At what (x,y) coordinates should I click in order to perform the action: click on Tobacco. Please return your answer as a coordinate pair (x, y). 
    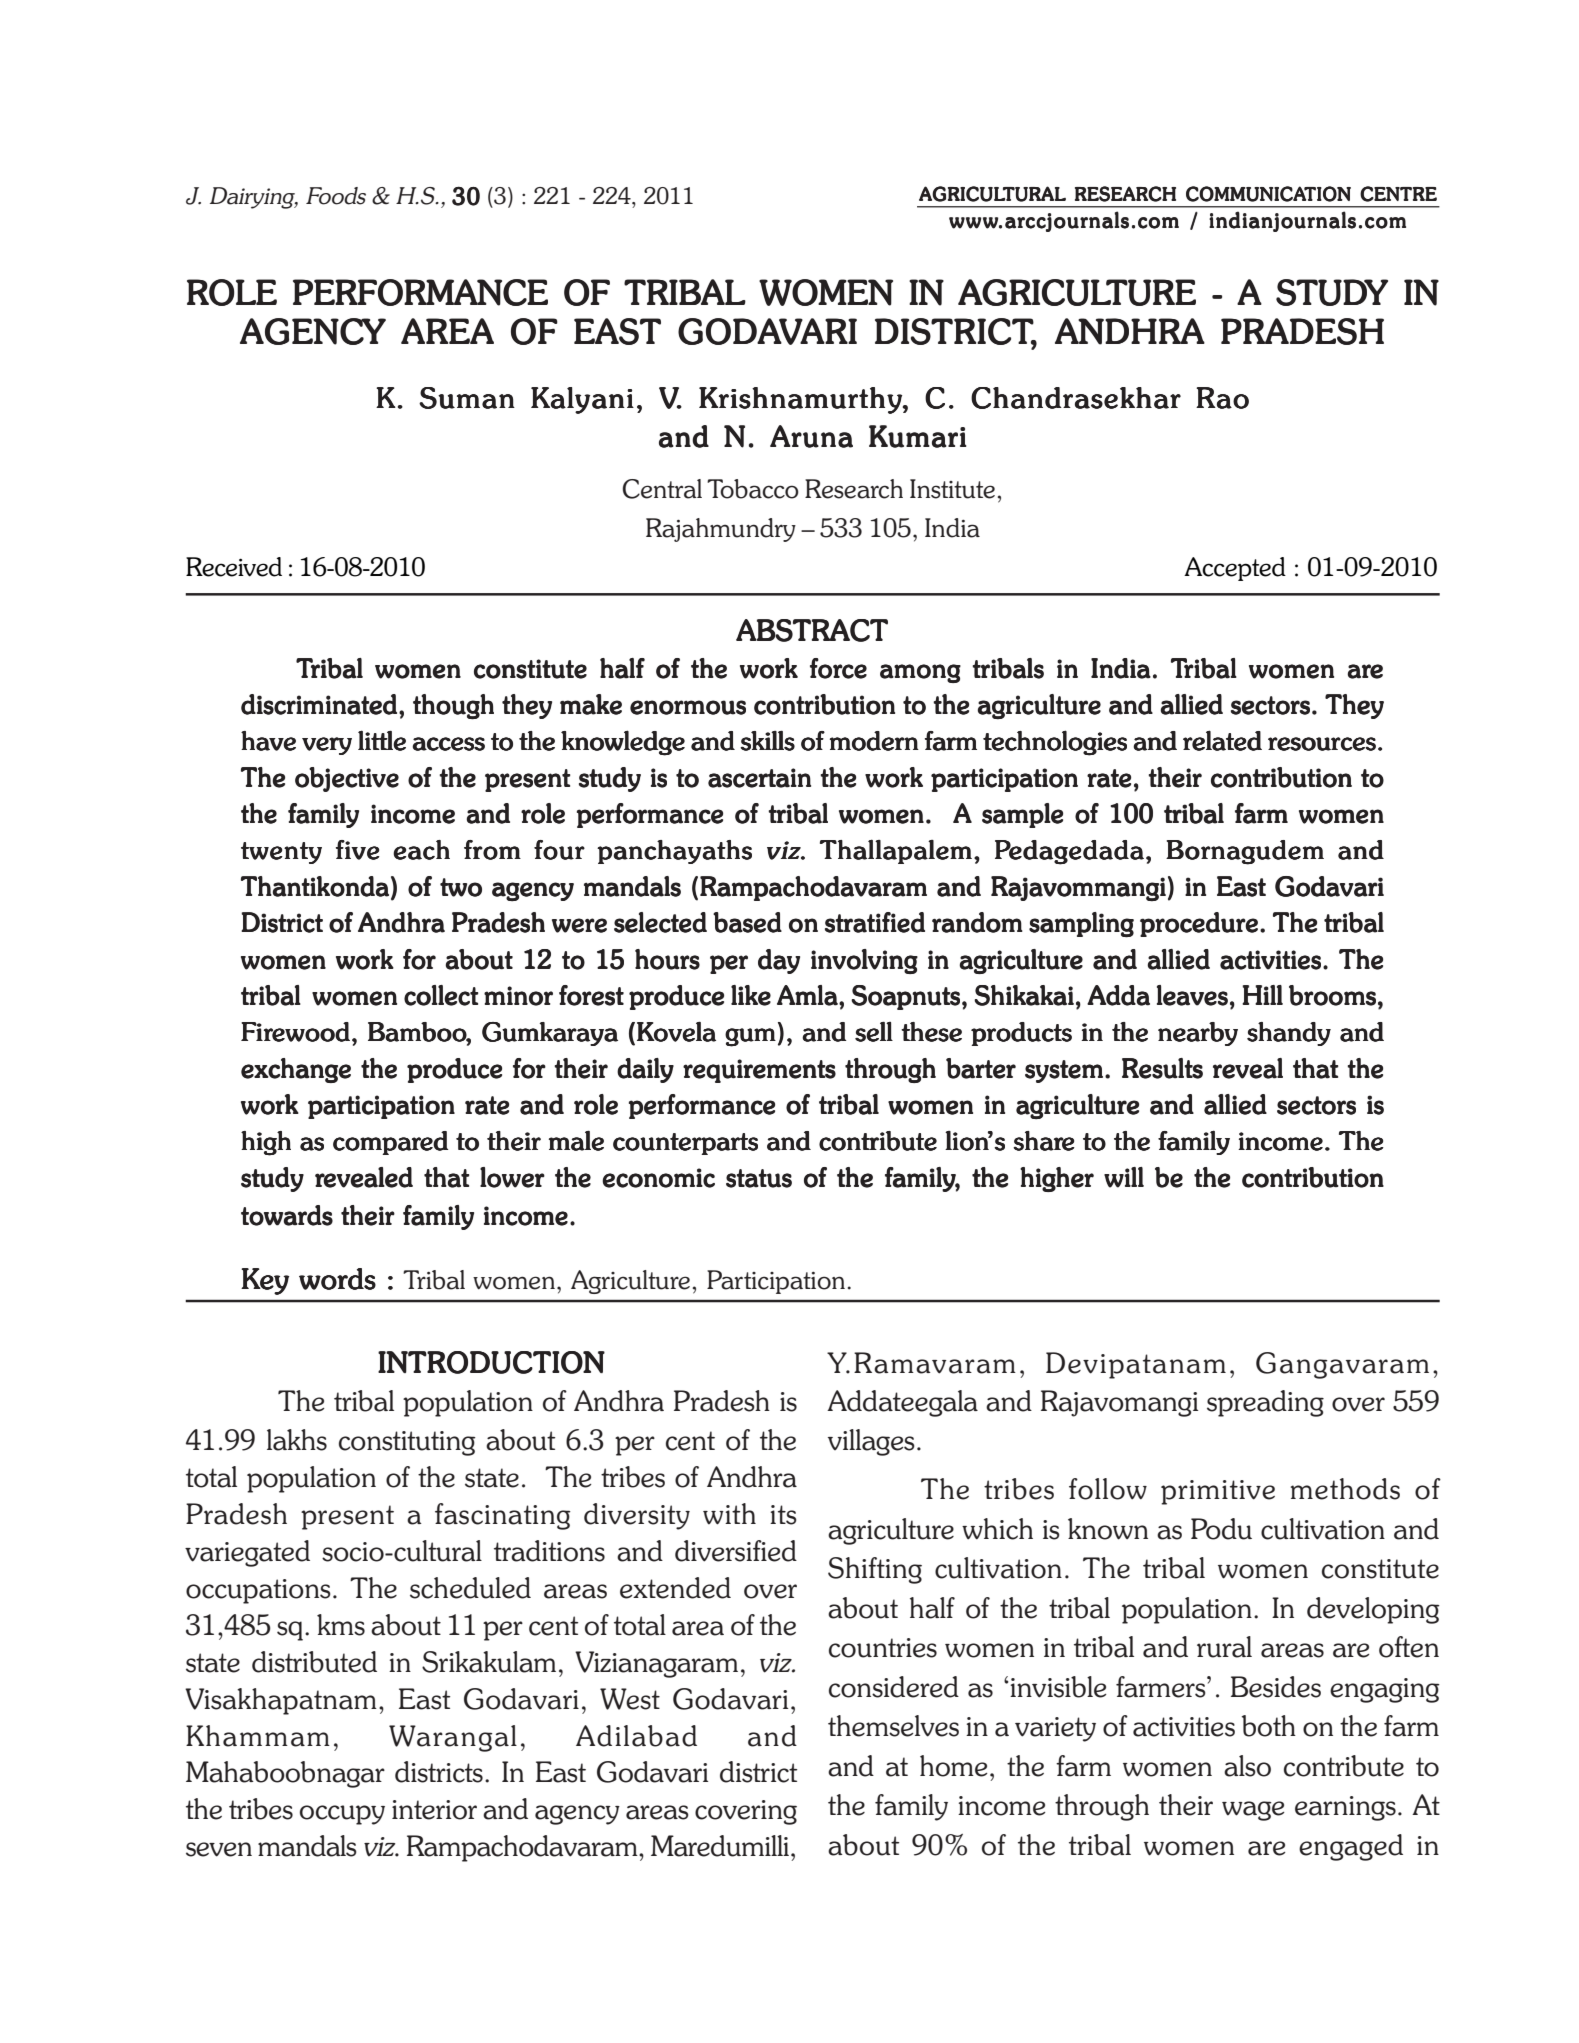
    Looking at the image, I should click on (753, 489).
